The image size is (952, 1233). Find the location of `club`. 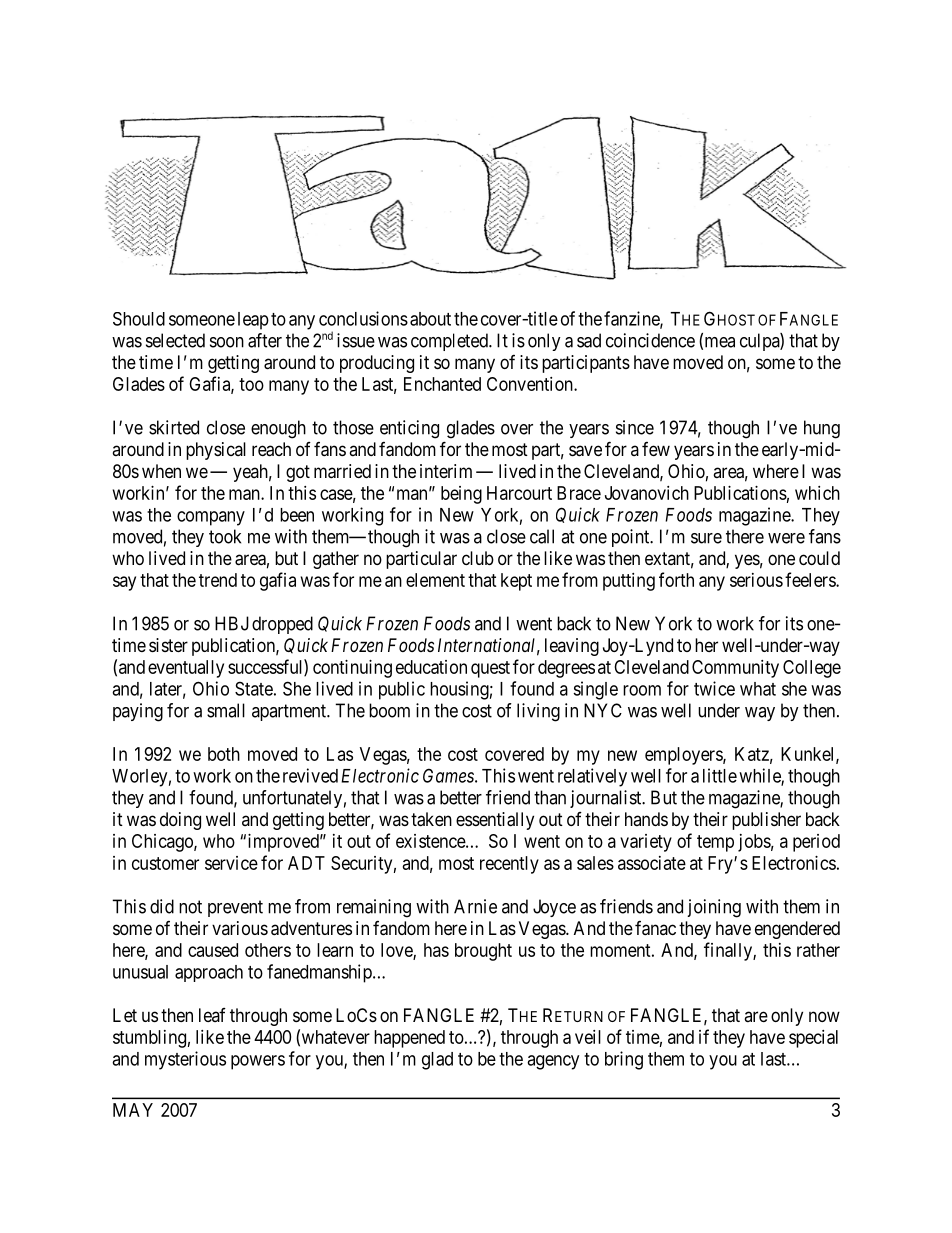

club is located at coordinates (478, 558).
